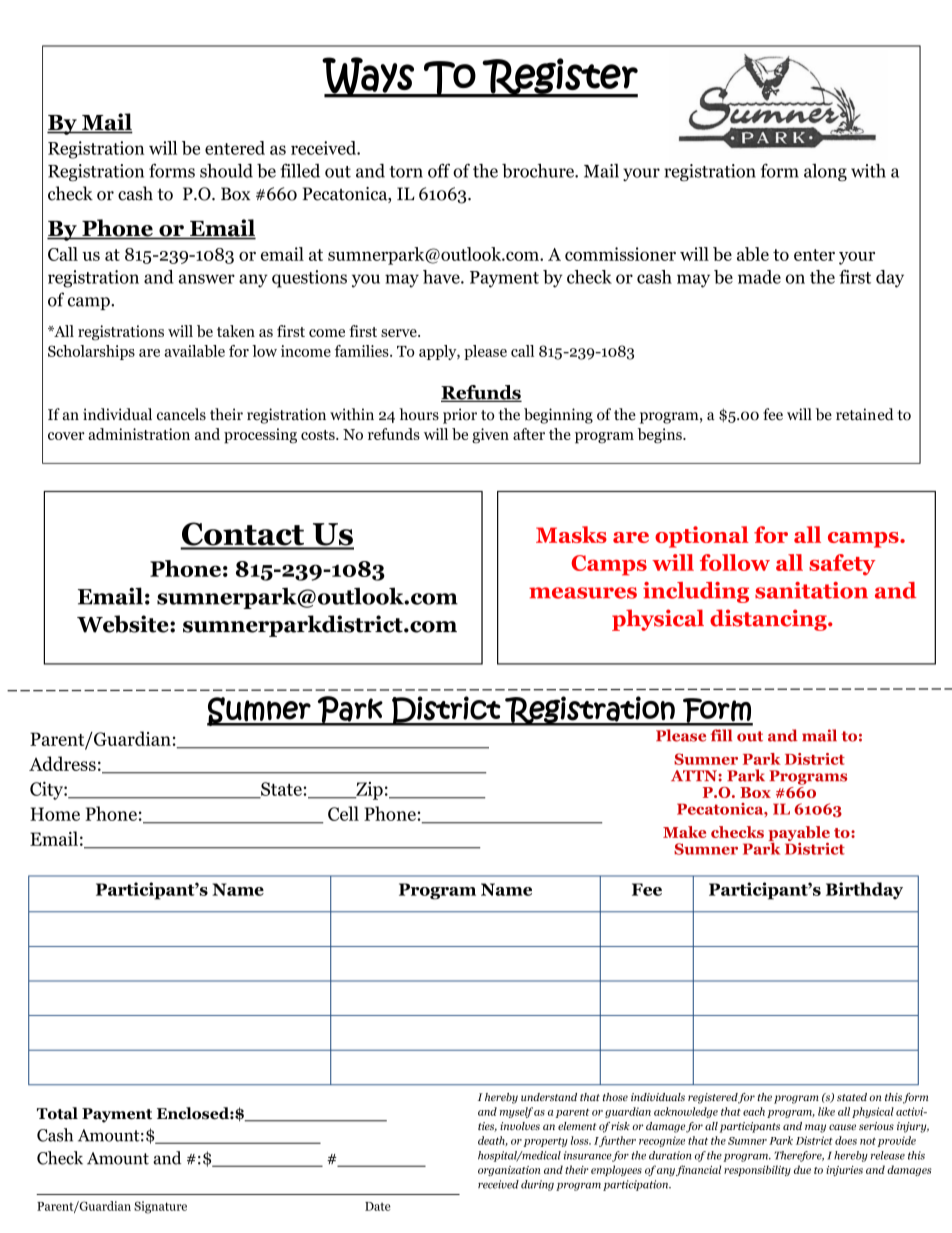 This image has height=1233, width=952. Describe the element at coordinates (55, 814) in the image. I see `Home` at that location.
